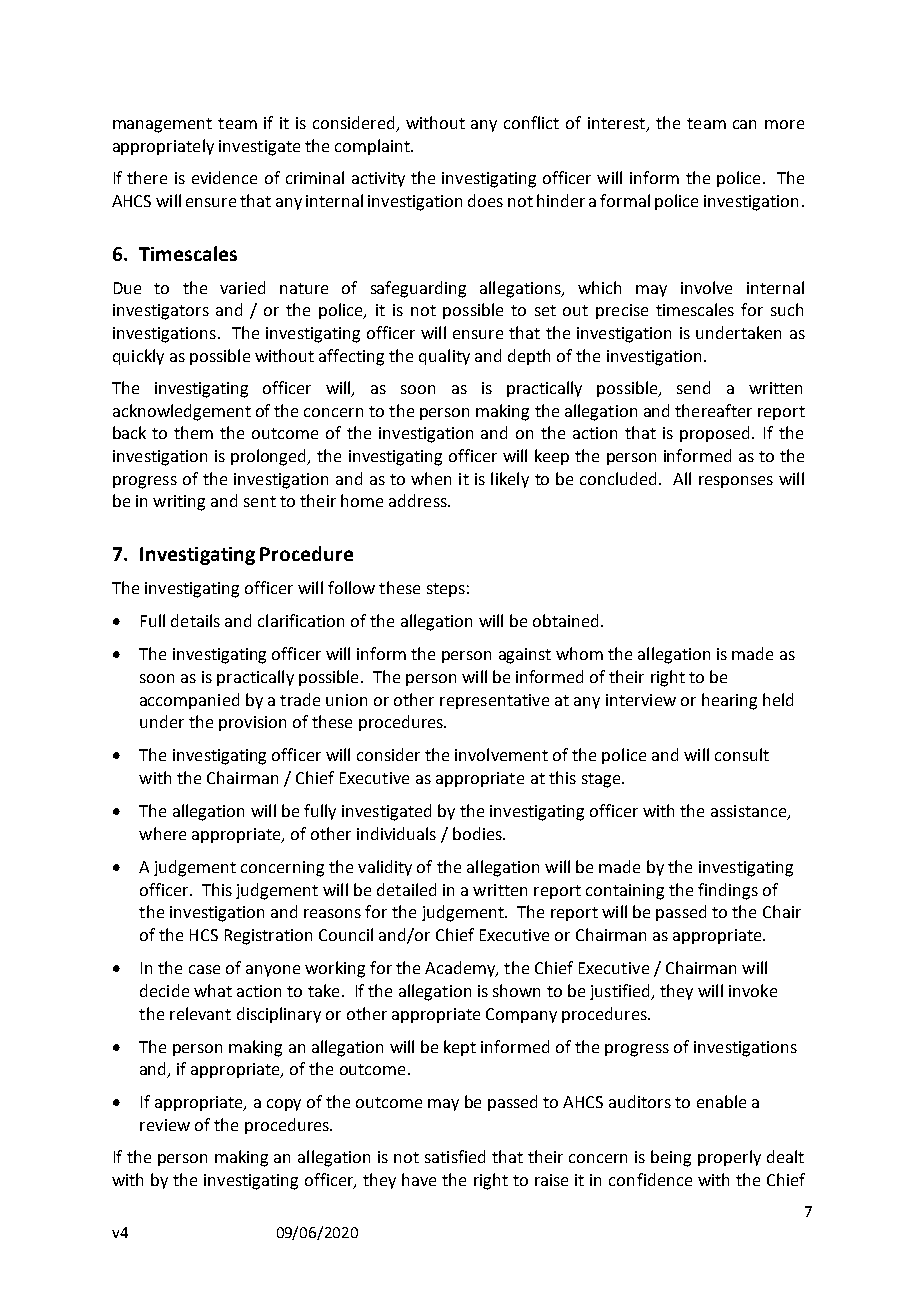 This document has height=1307, width=924. What do you see at coordinates (224, 177) in the document?
I see `evidence` at bounding box center [224, 177].
